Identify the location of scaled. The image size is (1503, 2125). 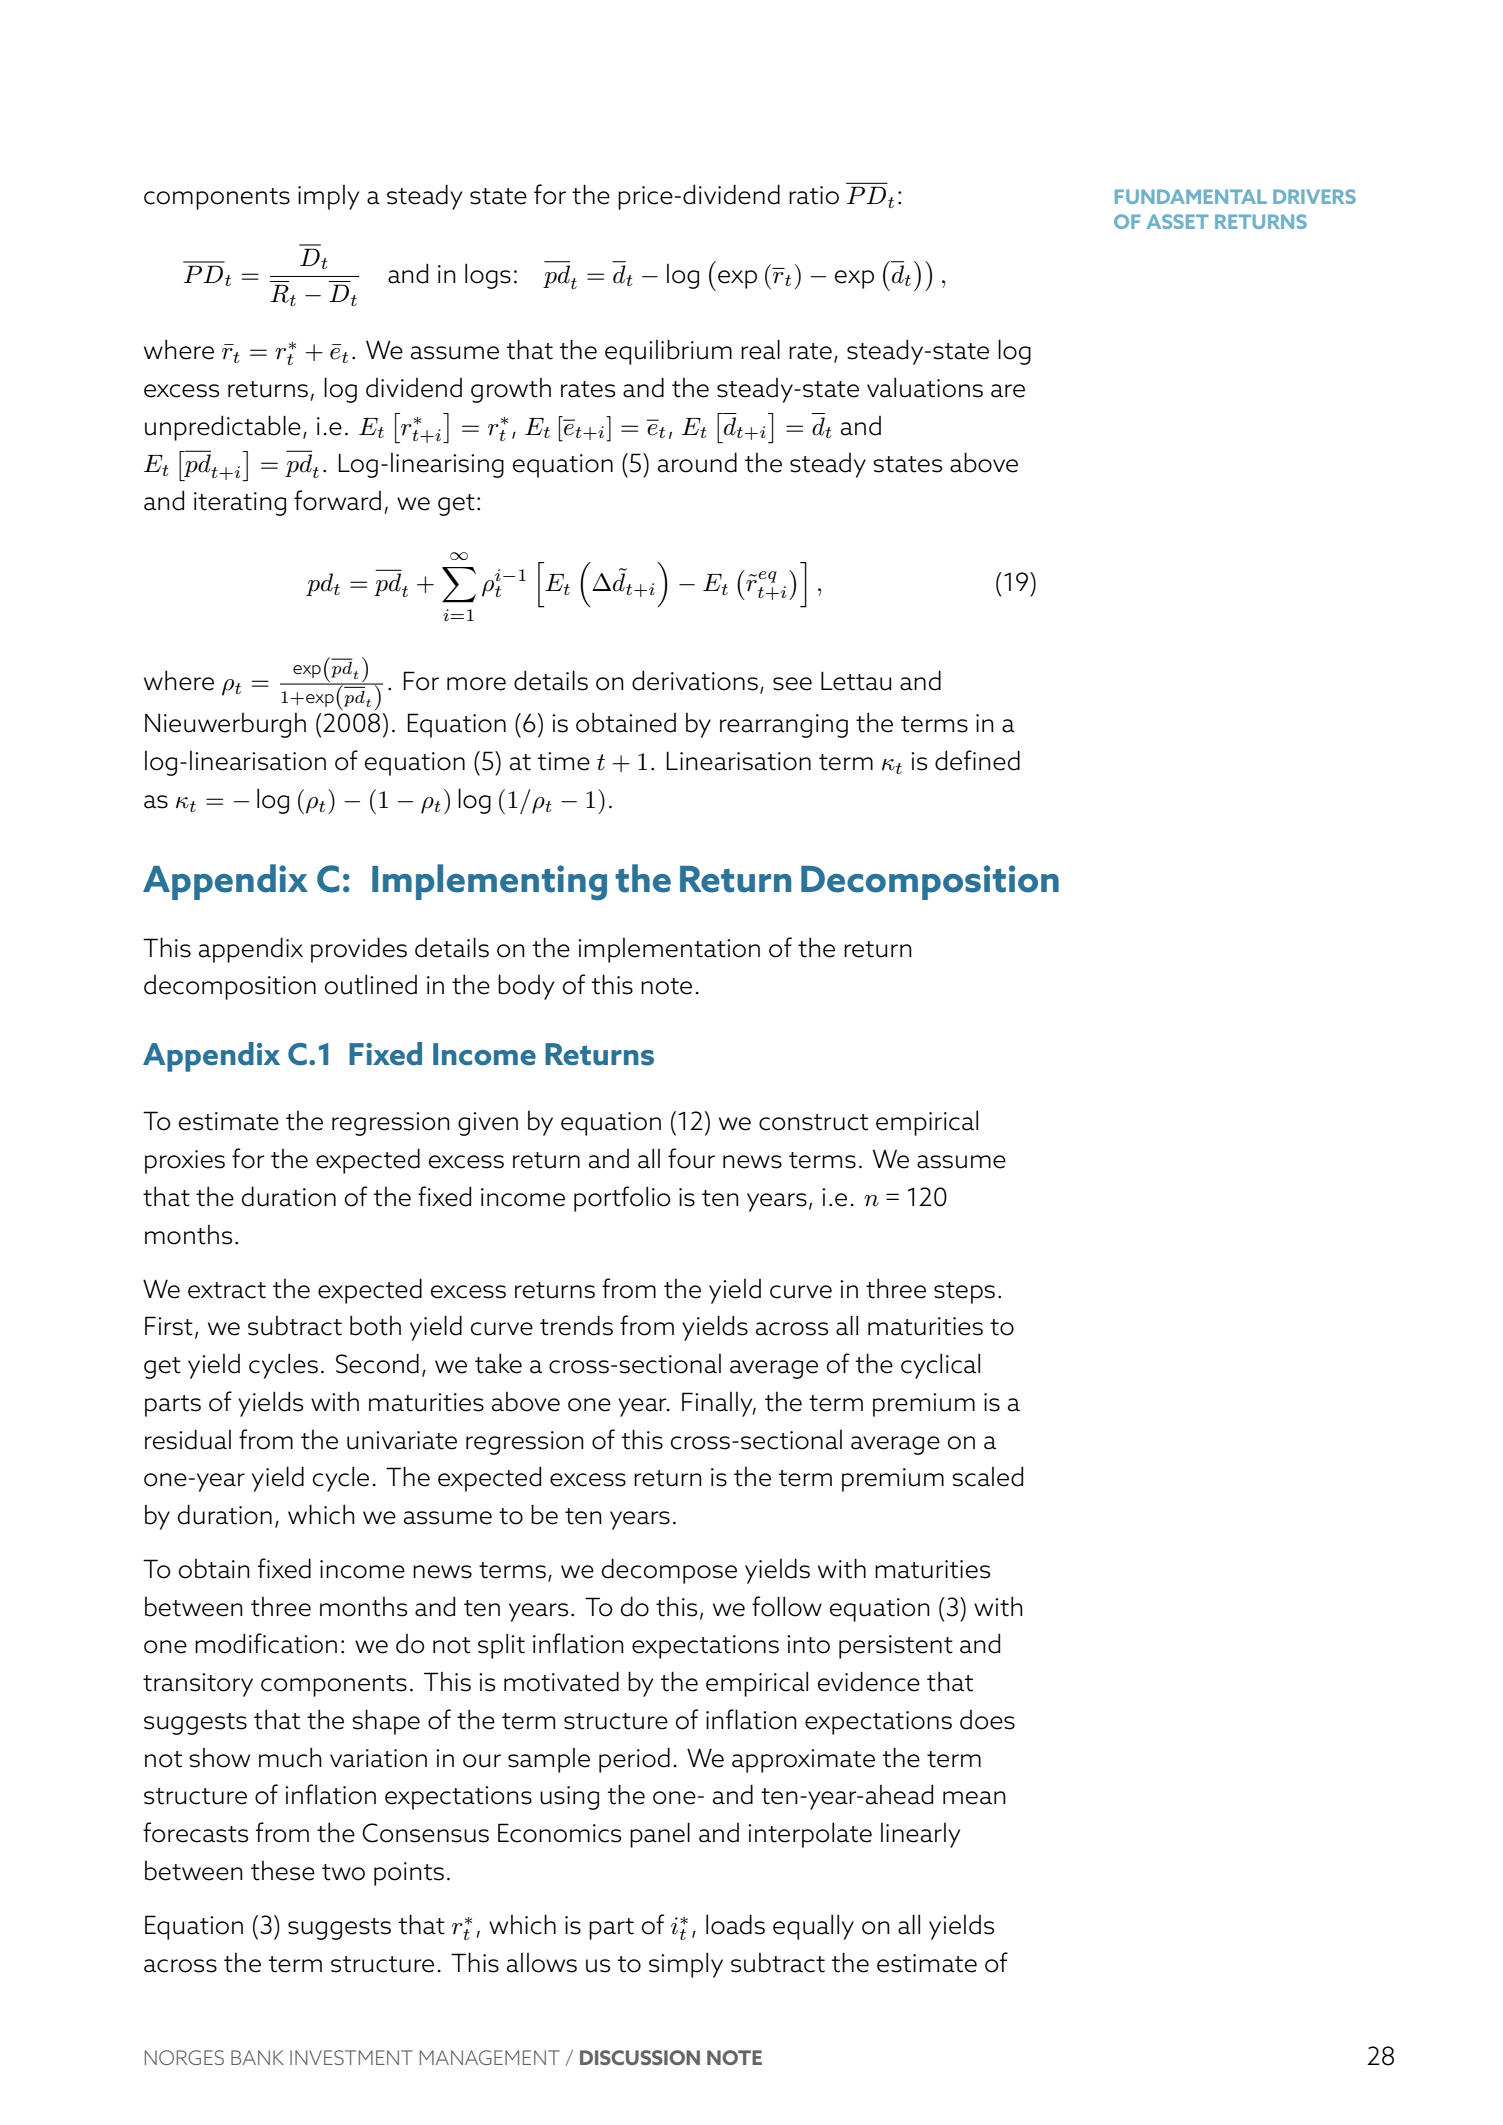
(987, 1476).
